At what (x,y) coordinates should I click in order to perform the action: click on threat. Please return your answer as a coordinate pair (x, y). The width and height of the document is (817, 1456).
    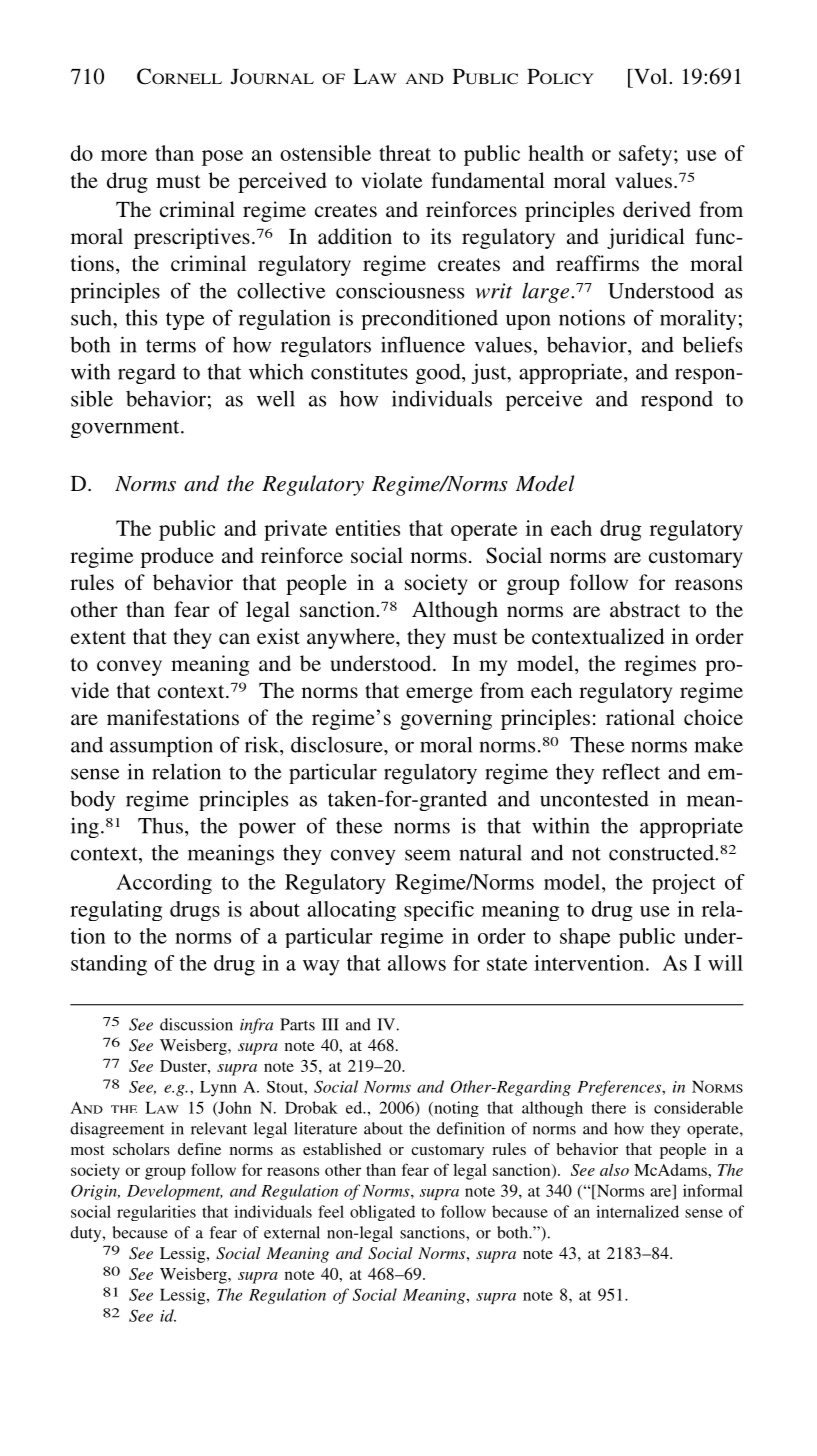
    Looking at the image, I should click on (405, 153).
